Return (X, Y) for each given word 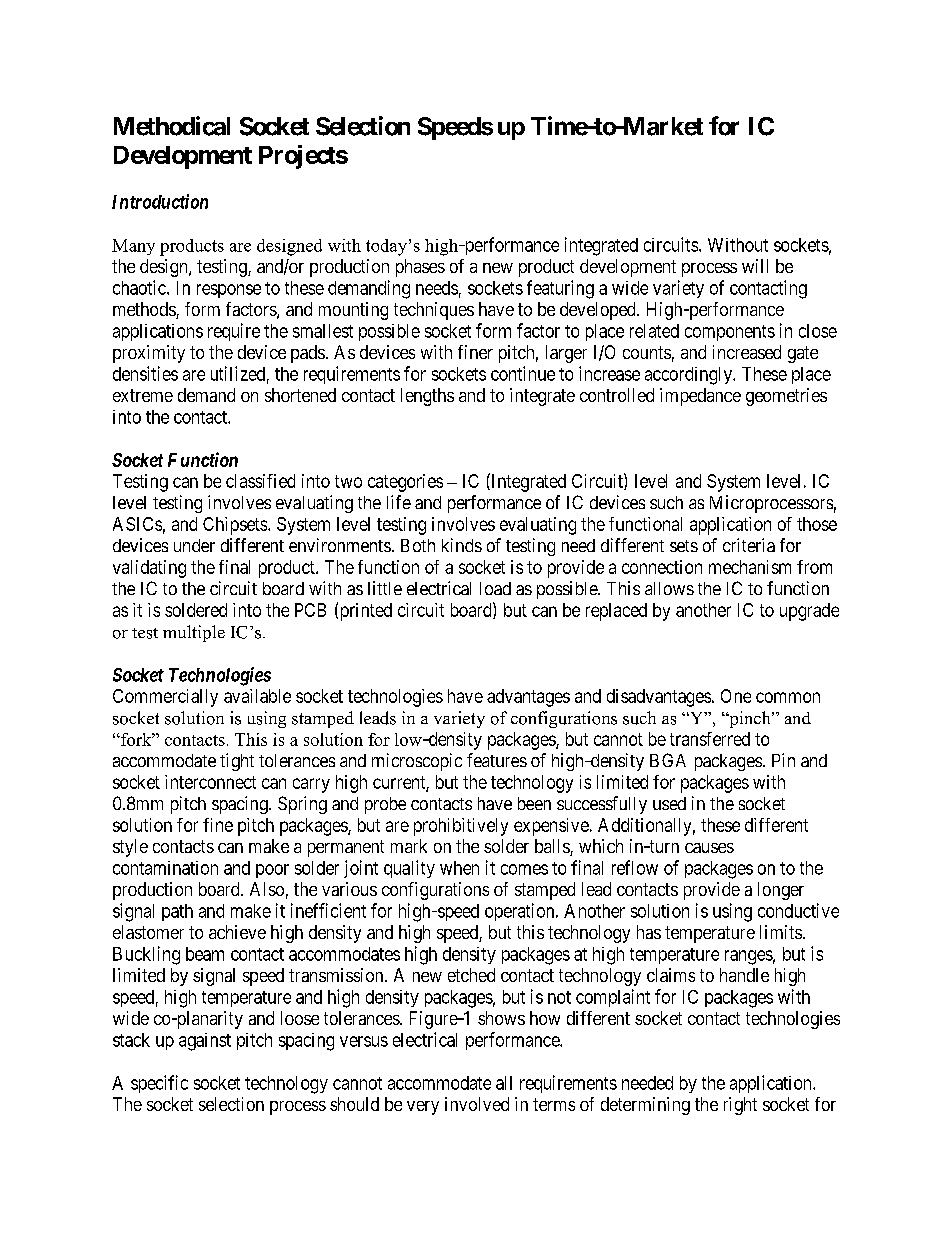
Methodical (172, 126)
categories (405, 483)
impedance (700, 397)
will (755, 266)
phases (420, 268)
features (497, 760)
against (205, 1042)
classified (260, 481)
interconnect (210, 782)
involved (477, 1104)
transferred (710, 739)
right (740, 1106)
